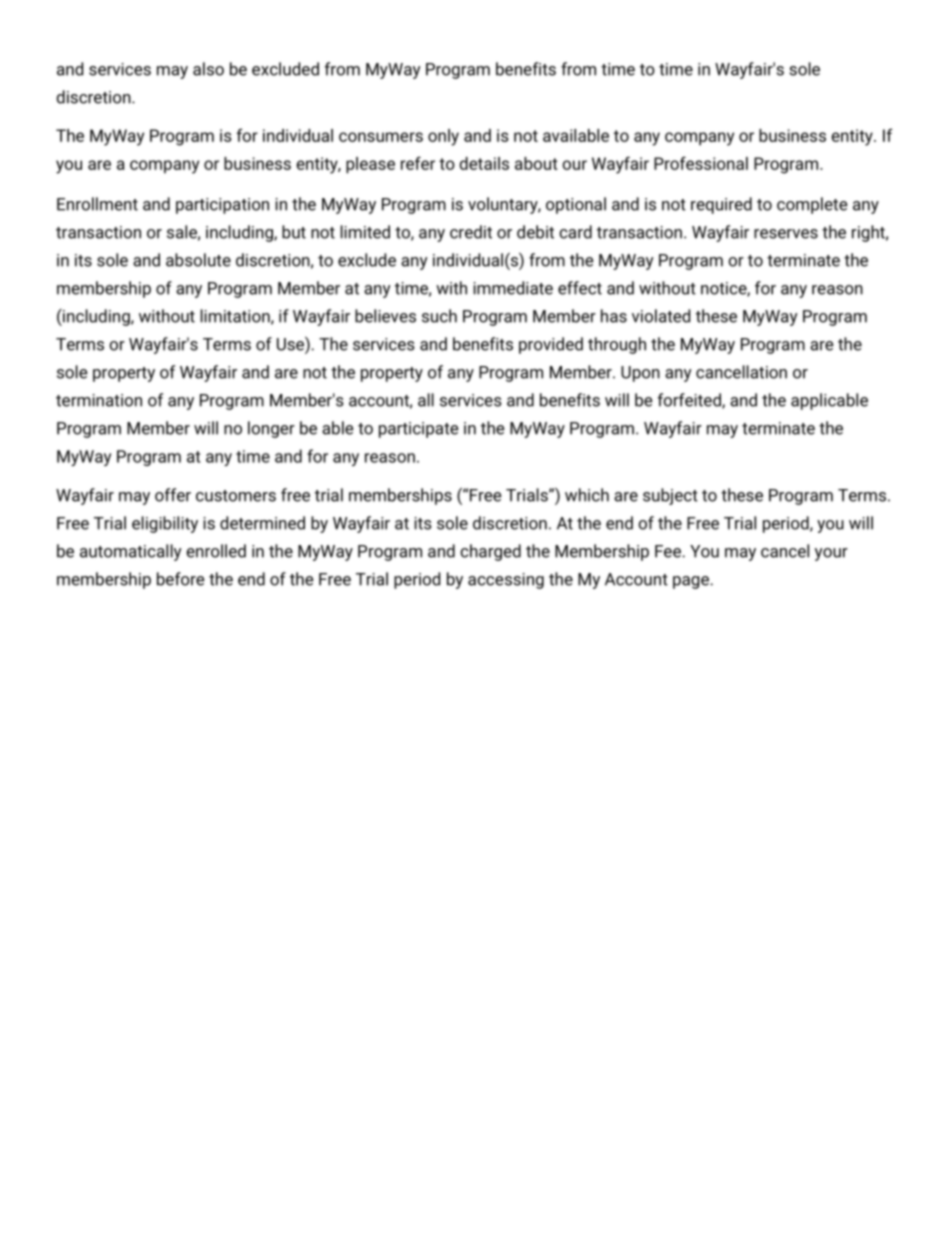 Image resolution: width=952 pixels, height=1233 pixels. What do you see at coordinates (208, 69) in the page?
I see `also` at bounding box center [208, 69].
